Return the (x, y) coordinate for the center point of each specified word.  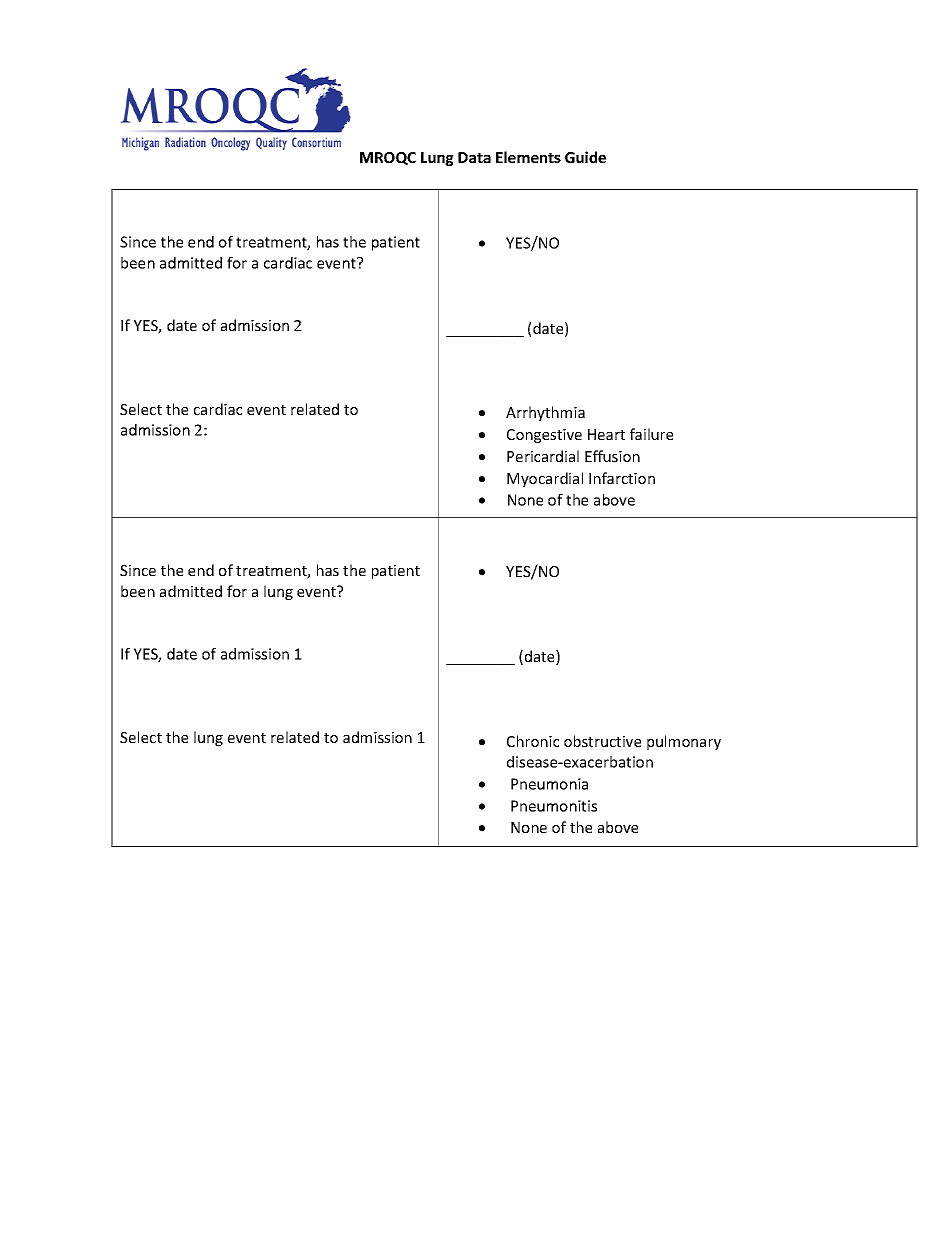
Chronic (533, 741)
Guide (585, 157)
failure (651, 434)
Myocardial (545, 479)
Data (474, 157)
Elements (528, 157)
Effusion (612, 456)
